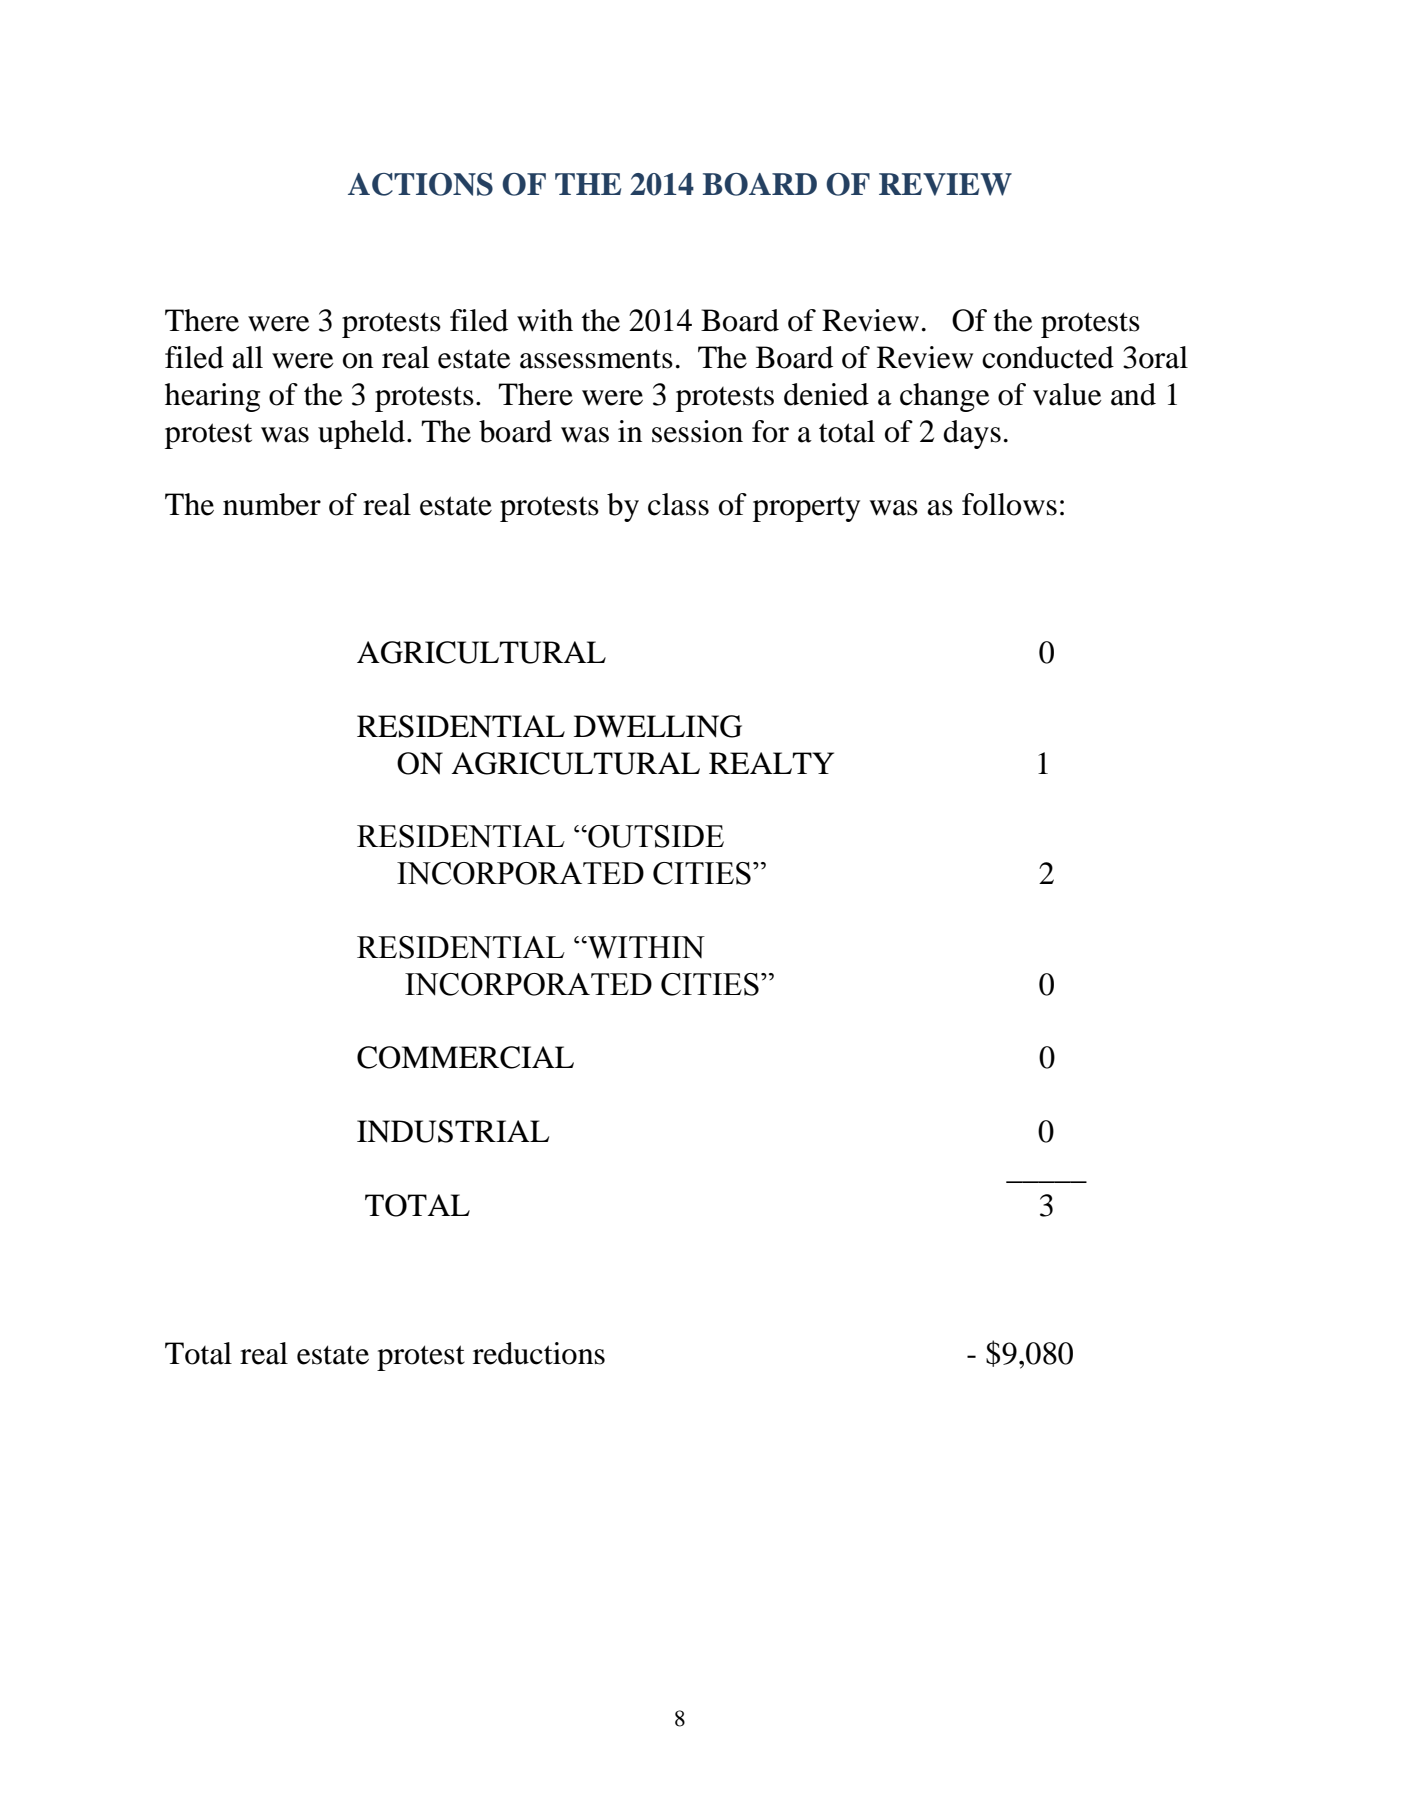 This image has height=1814, width=1401. What do you see at coordinates (655, 836) in the image?
I see `OUTSIDE` at bounding box center [655, 836].
